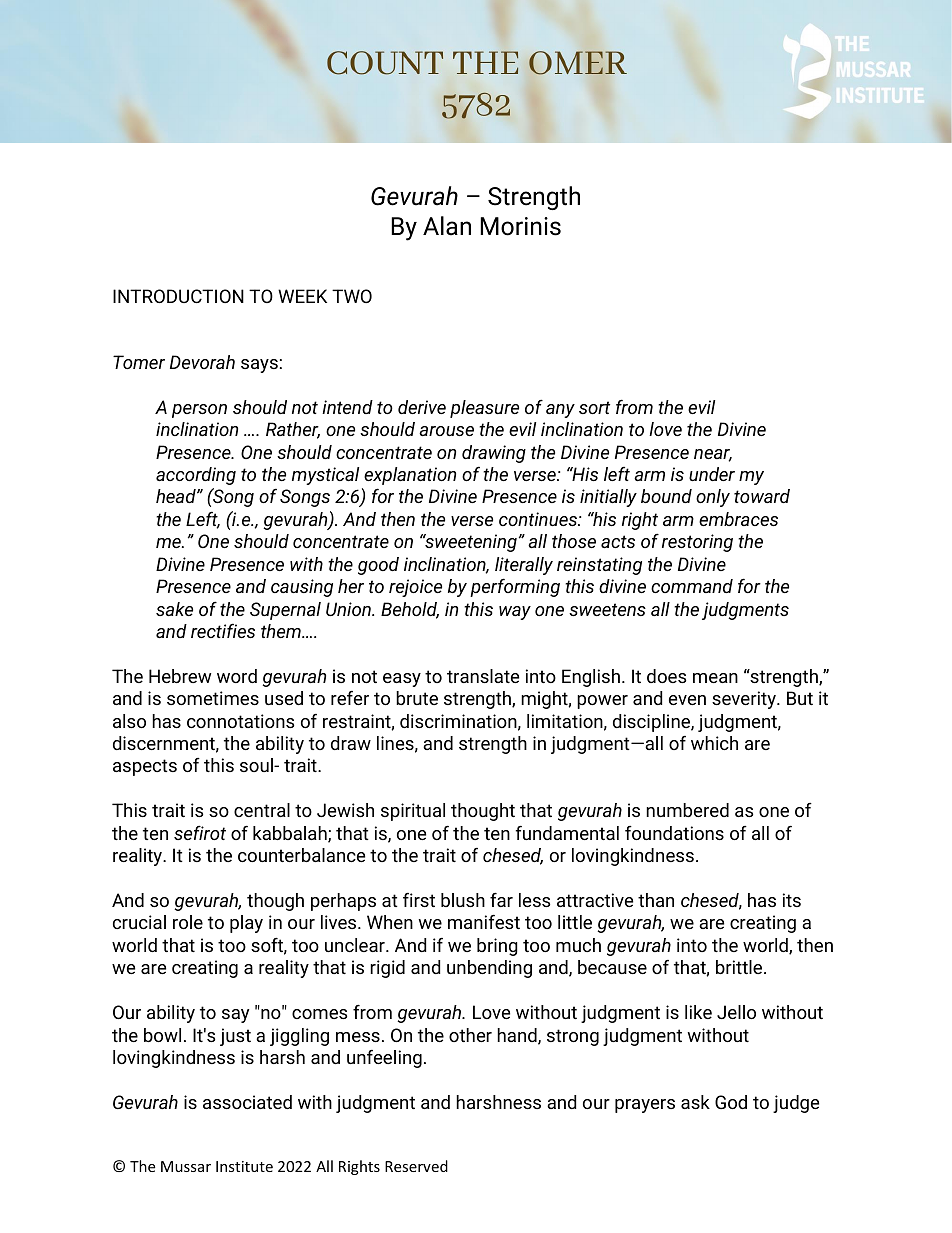 The height and width of the screenshot is (1233, 952). I want to click on Reserved, so click(416, 1166).
